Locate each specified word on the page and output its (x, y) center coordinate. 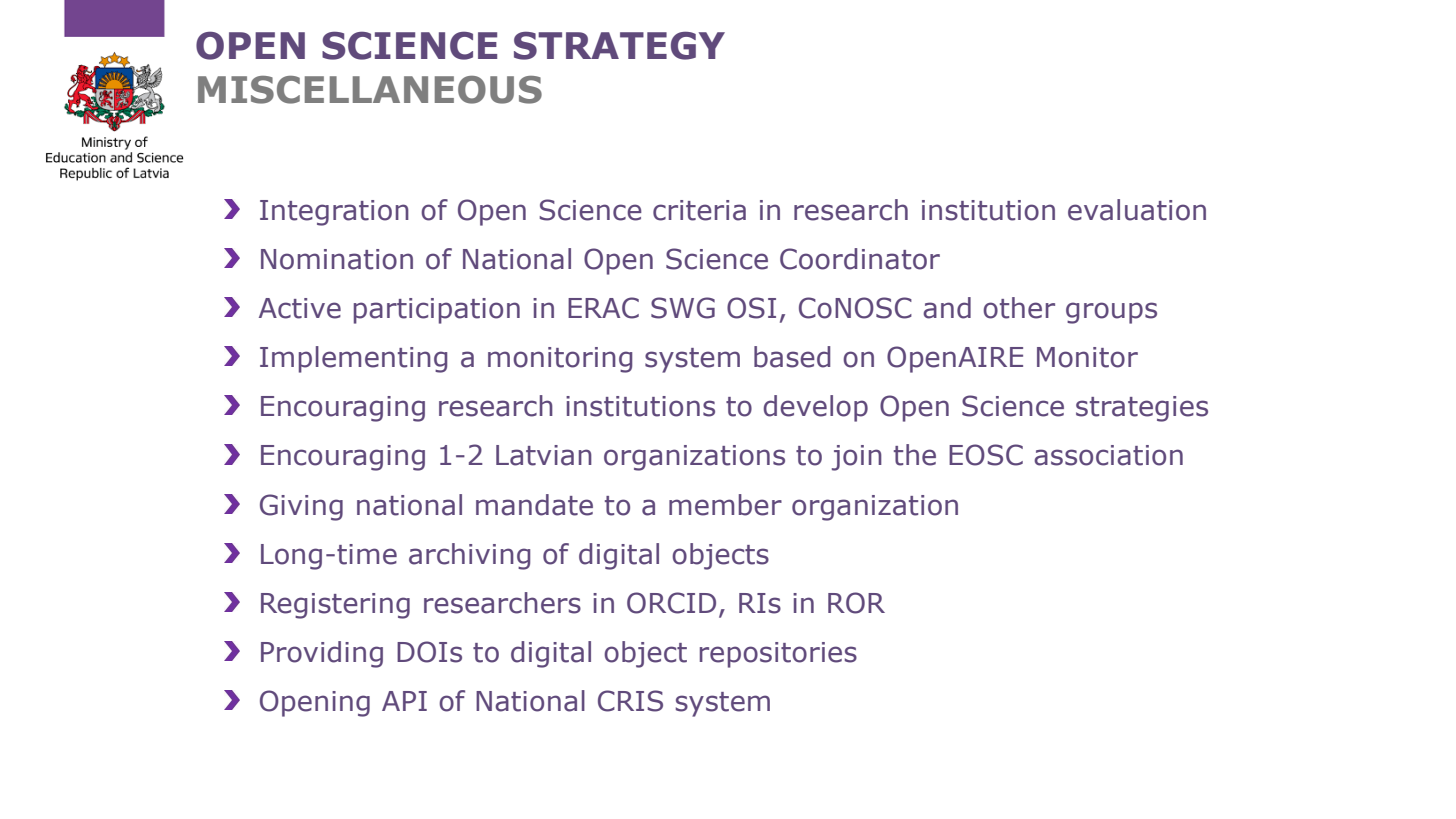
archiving (469, 556)
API (404, 701)
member (725, 505)
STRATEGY (619, 45)
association (1108, 455)
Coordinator (860, 259)
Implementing (353, 359)
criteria (699, 210)
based (792, 357)
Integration (334, 213)
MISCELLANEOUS (370, 90)
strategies (1142, 409)
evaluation (1137, 210)
